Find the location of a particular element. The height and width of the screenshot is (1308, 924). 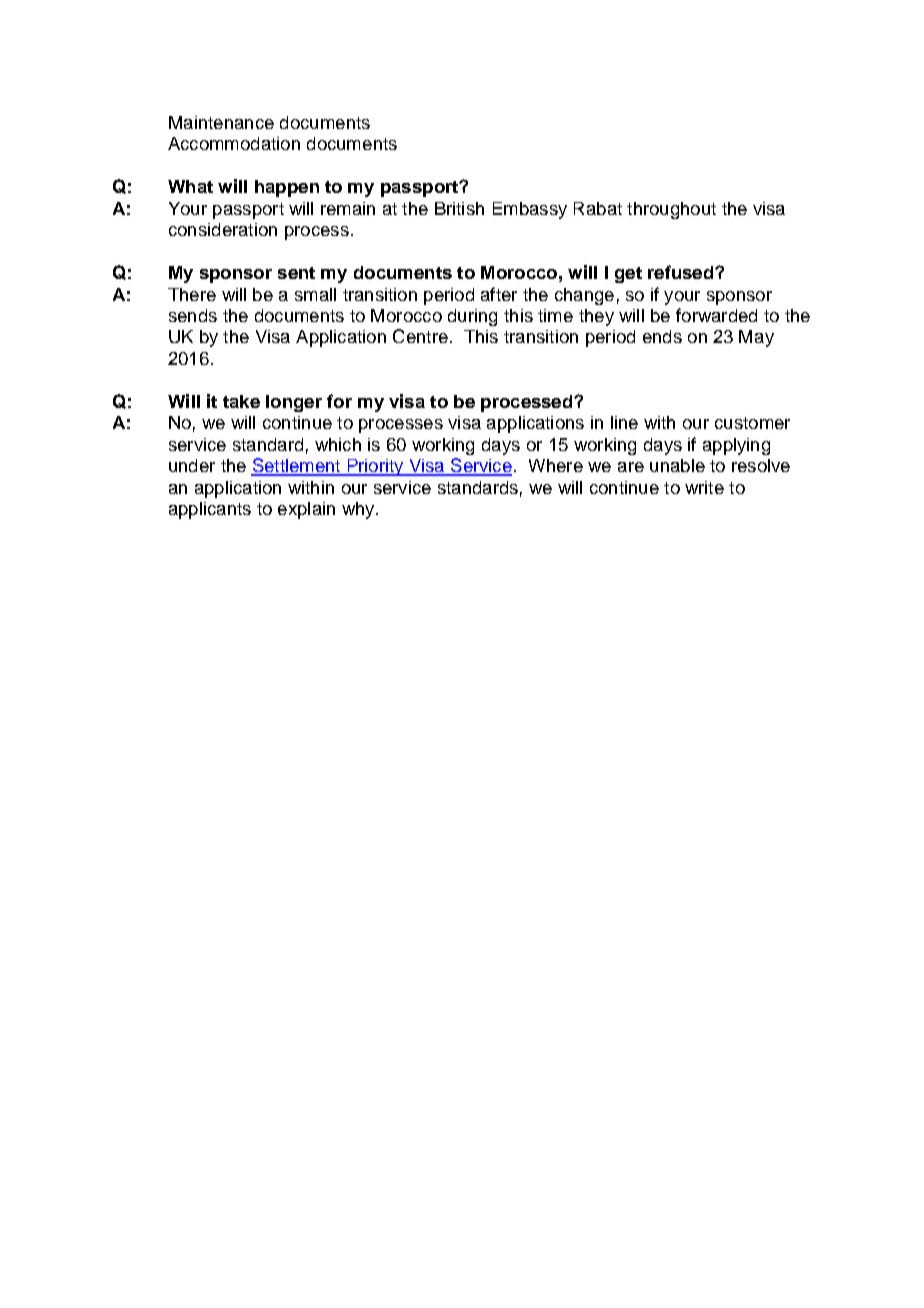

customer is located at coordinates (752, 423).
